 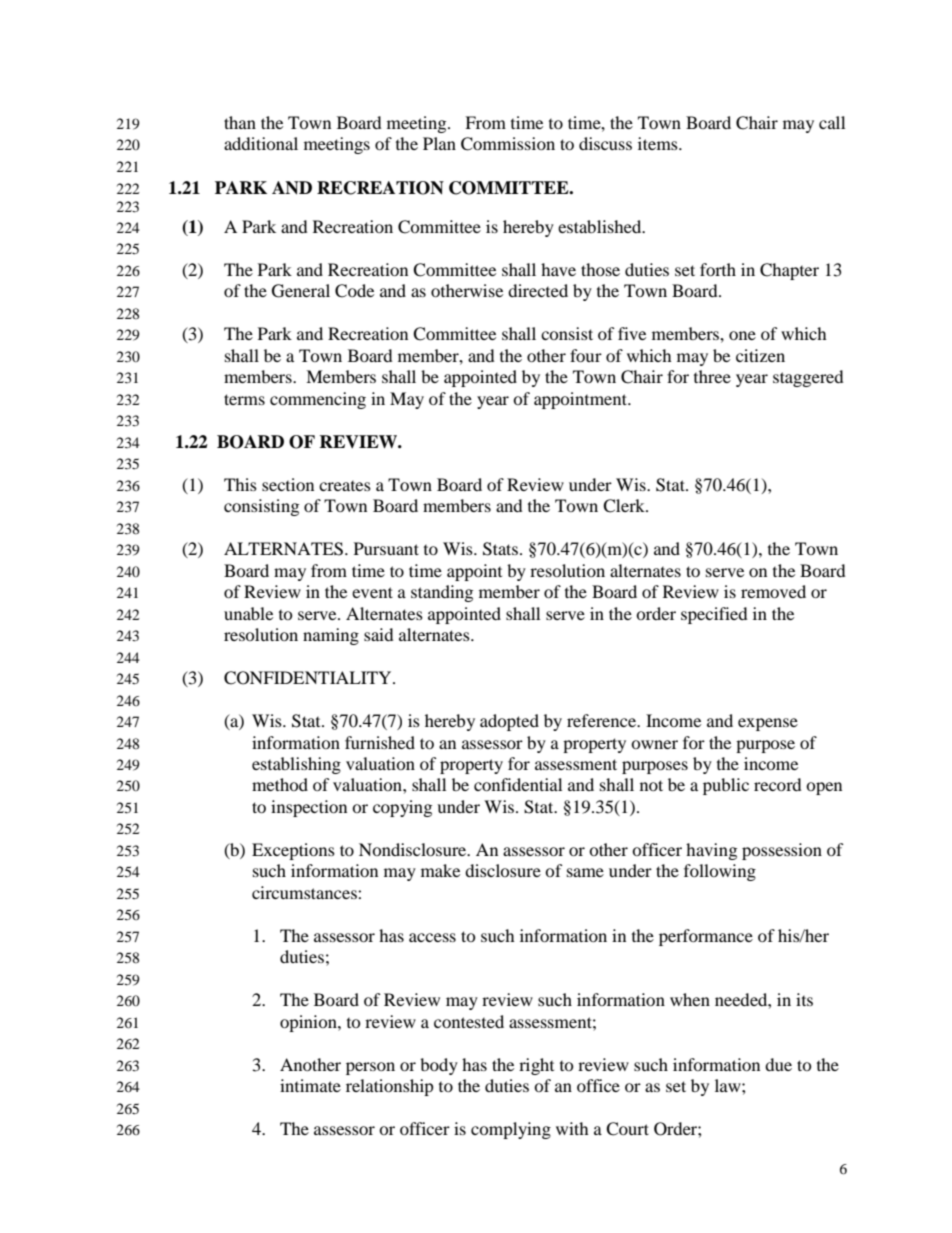 I want to click on citizen, so click(x=760, y=355).
